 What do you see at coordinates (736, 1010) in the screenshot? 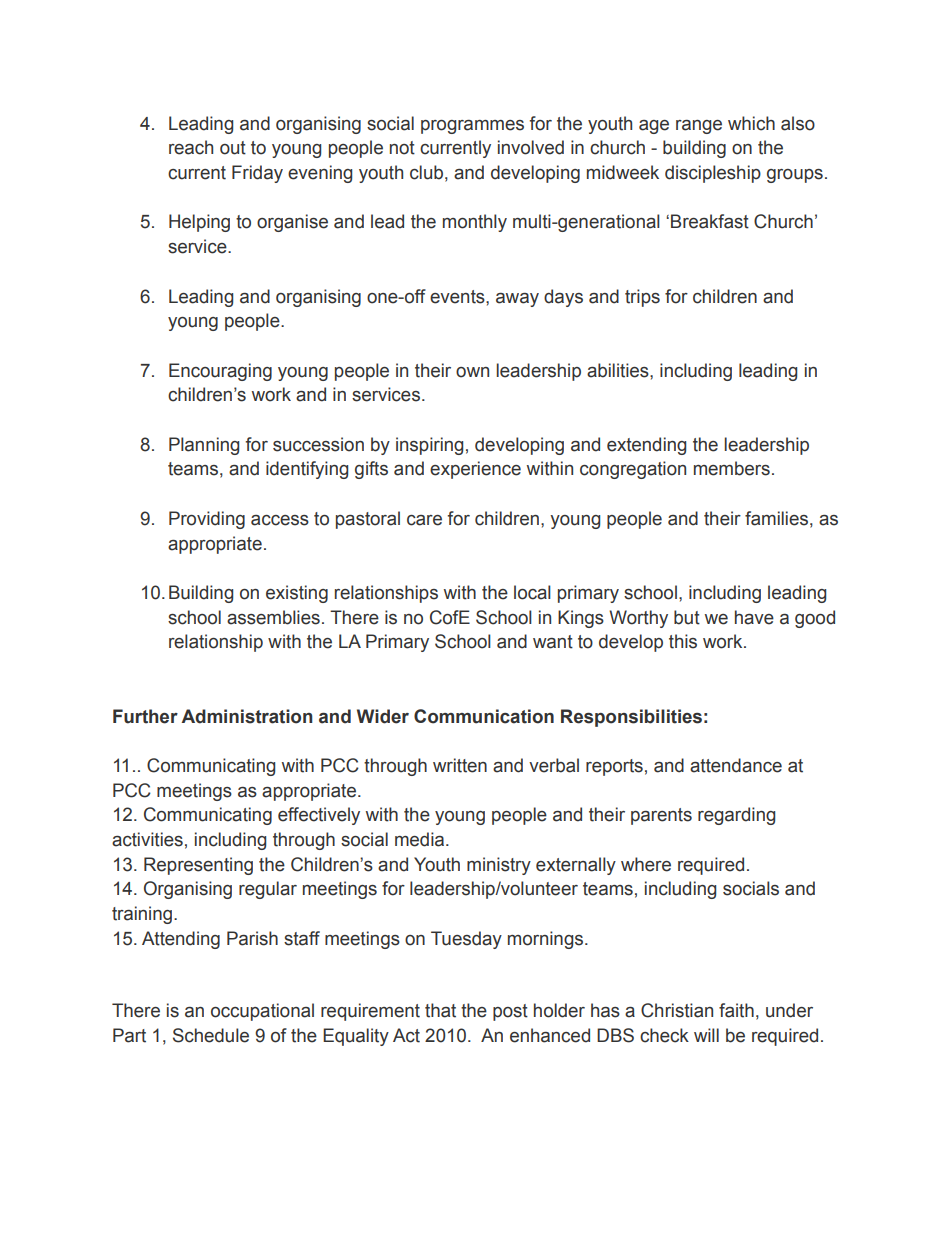
I see `faith` at bounding box center [736, 1010].
